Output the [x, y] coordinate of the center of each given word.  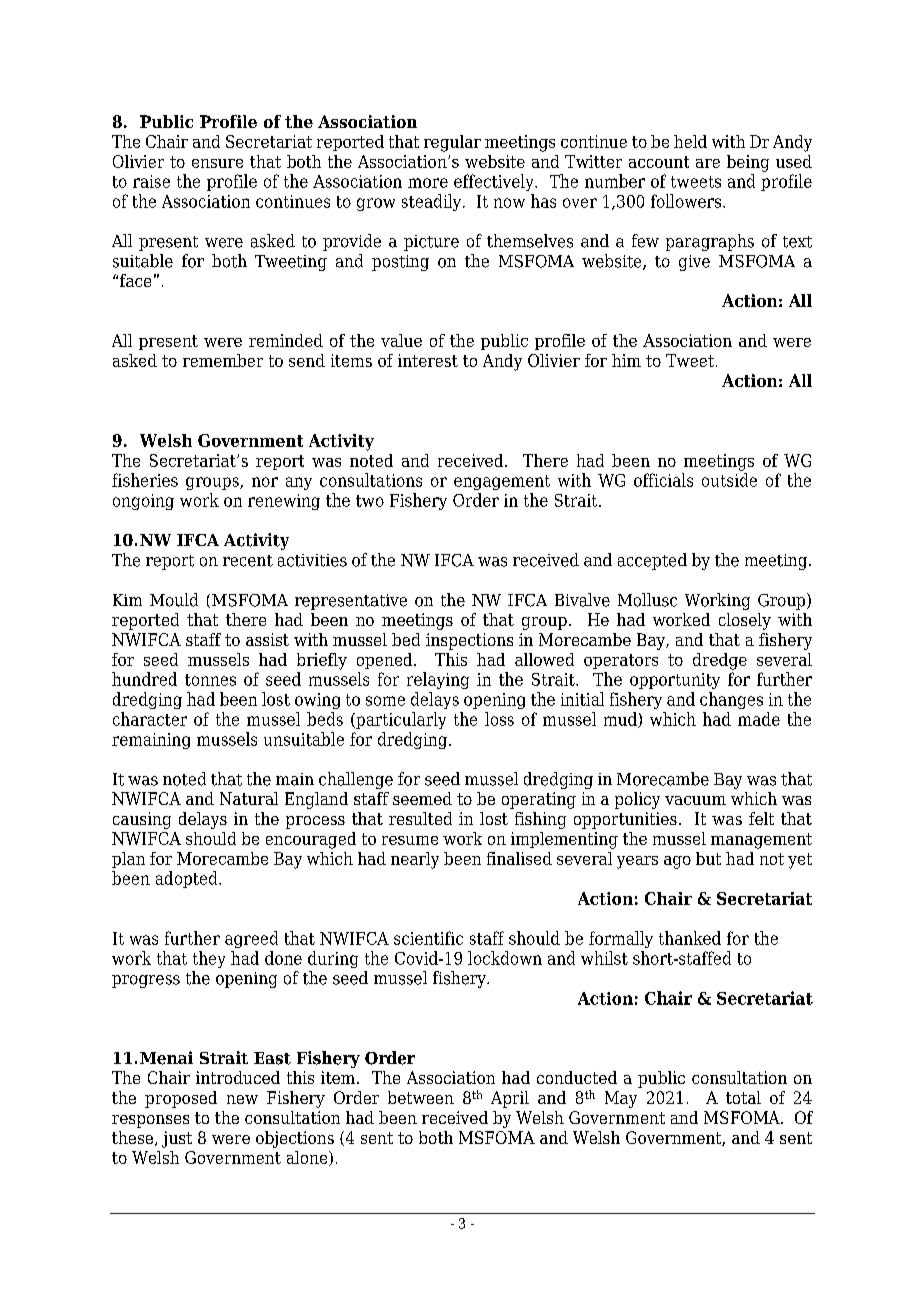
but [708, 858]
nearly [415, 860]
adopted [188, 879]
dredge [720, 661]
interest [428, 360]
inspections [469, 641]
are [708, 163]
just [177, 1139]
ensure [217, 163]
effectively [495, 182]
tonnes [210, 680]
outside [729, 480]
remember [223, 360]
